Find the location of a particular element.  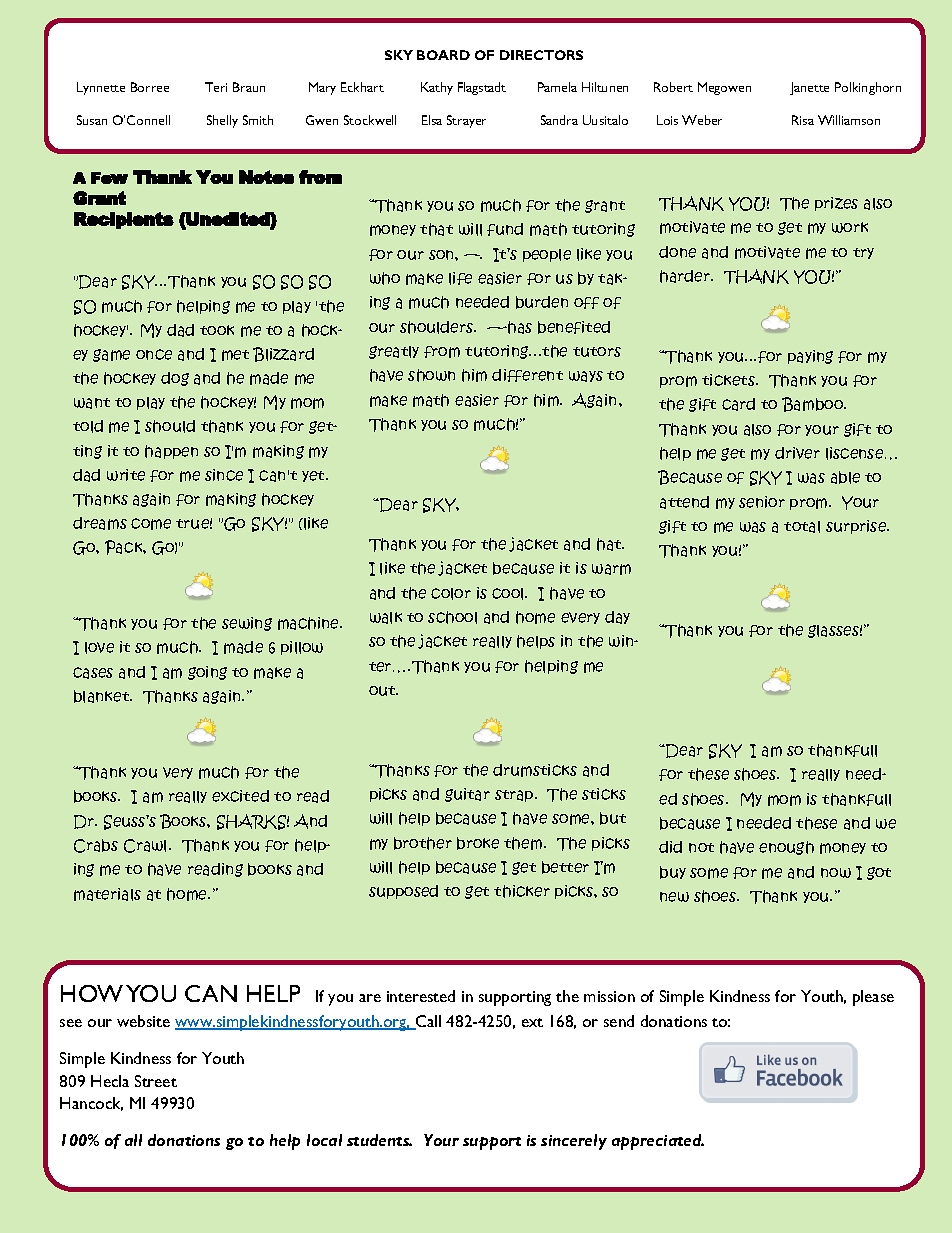

Street is located at coordinates (156, 1081).
